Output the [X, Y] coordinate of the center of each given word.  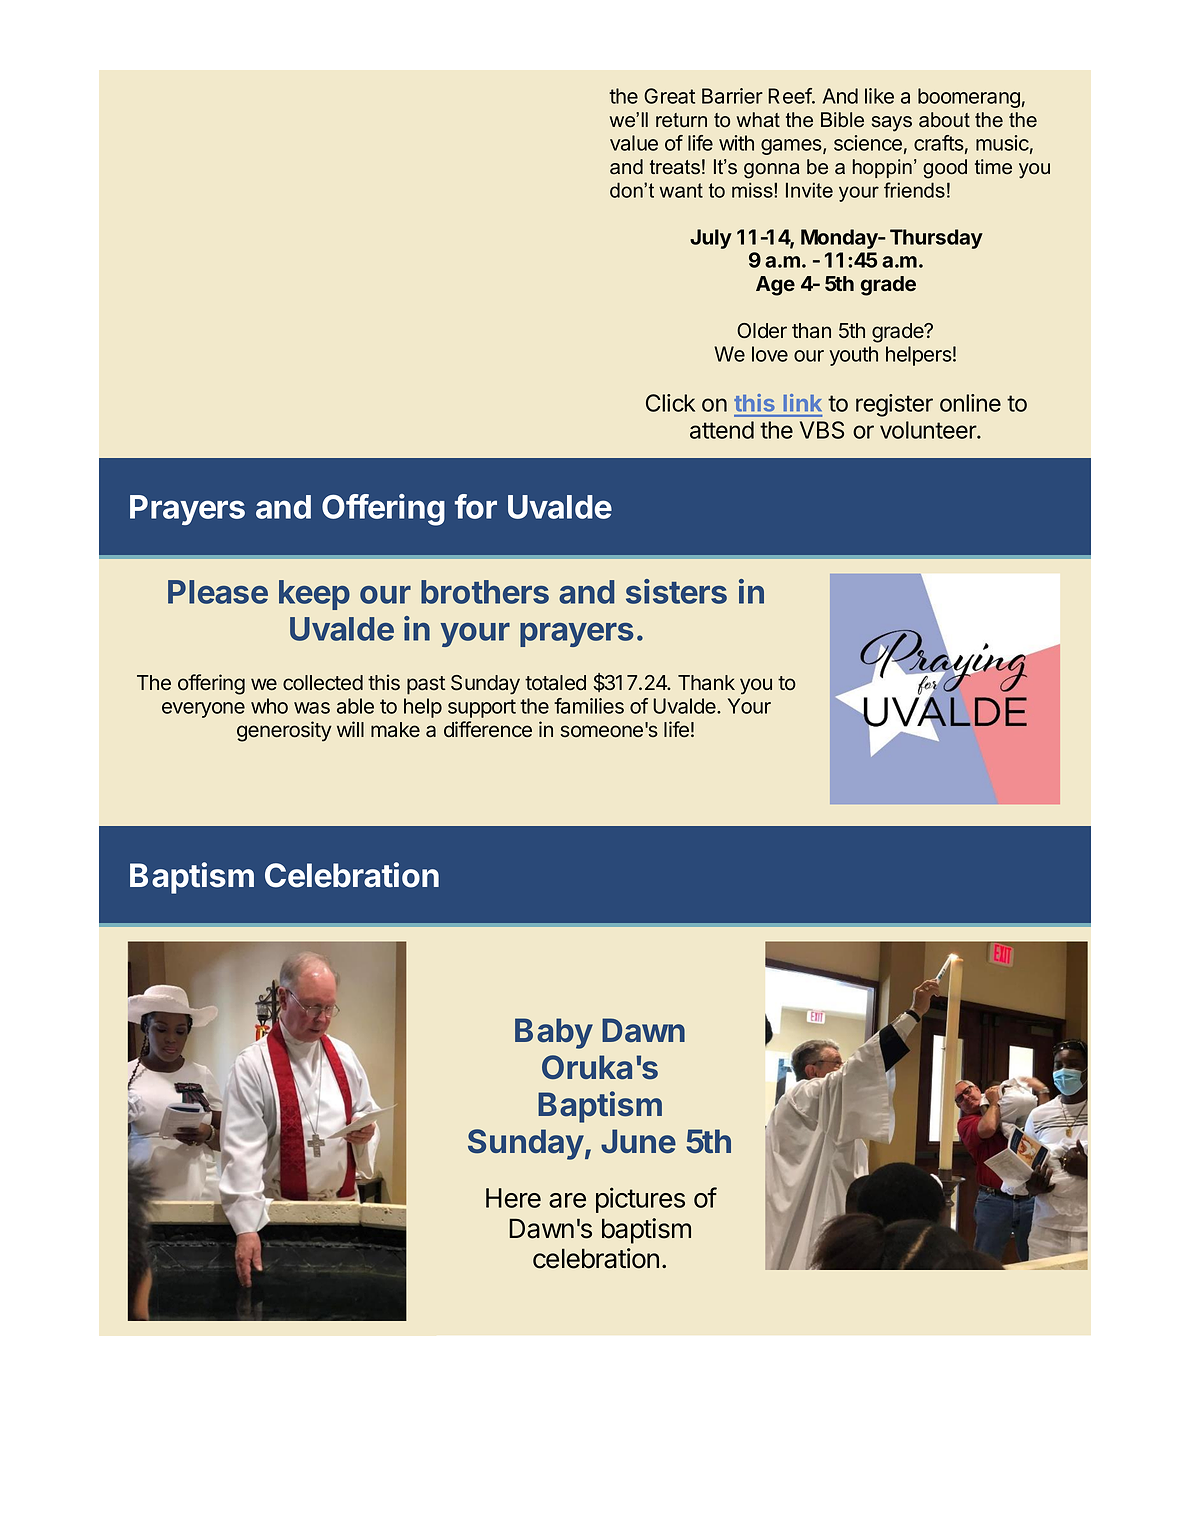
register [894, 405]
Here [513, 1198]
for [476, 506]
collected [323, 683]
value [634, 143]
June [638, 1141]
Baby [554, 1033]
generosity [284, 731]
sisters [676, 591]
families [589, 706]
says [892, 124]
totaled [555, 683]
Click [670, 403]
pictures [640, 1200]
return [681, 120]
